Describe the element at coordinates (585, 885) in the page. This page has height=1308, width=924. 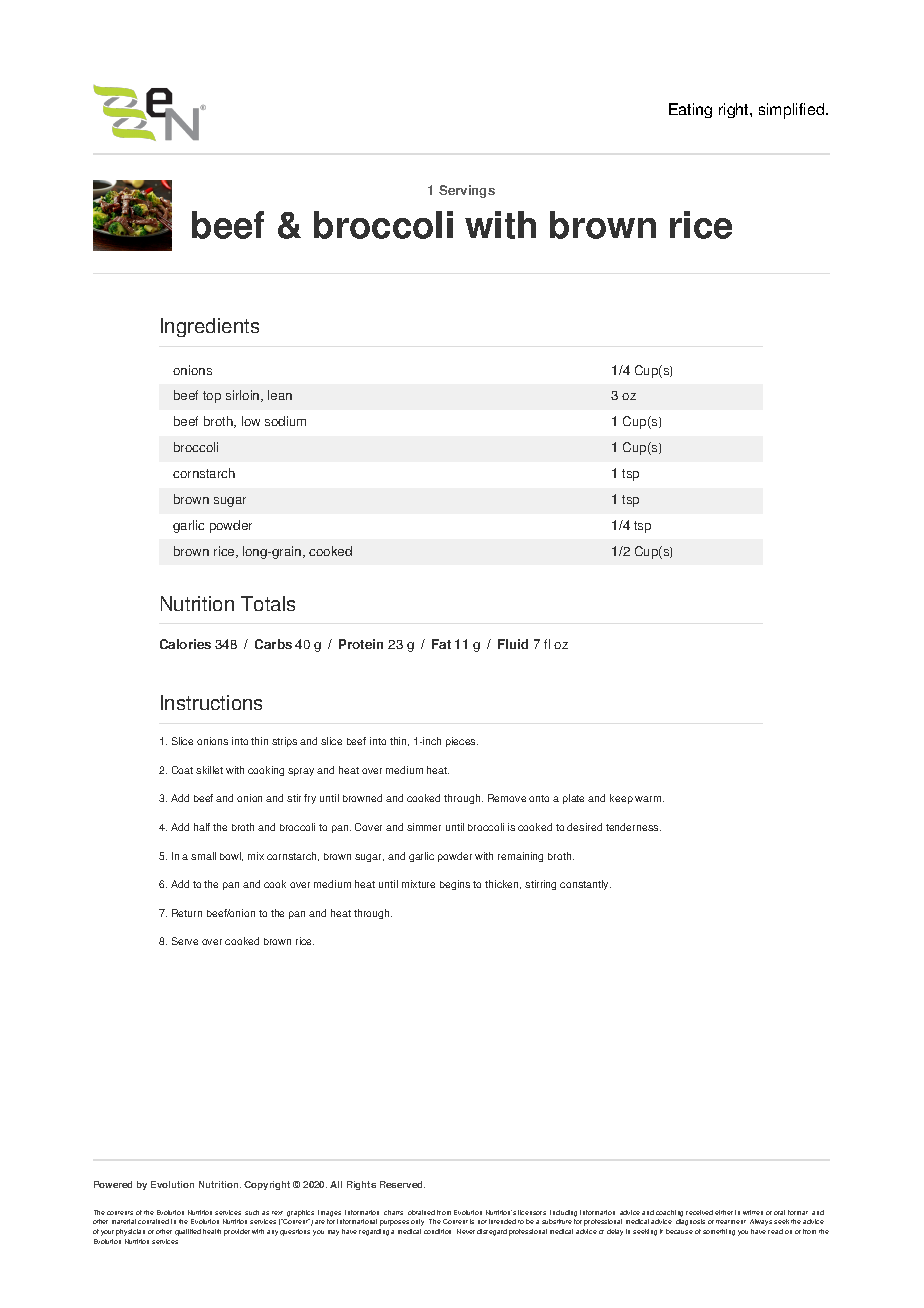
I see `constantly` at that location.
